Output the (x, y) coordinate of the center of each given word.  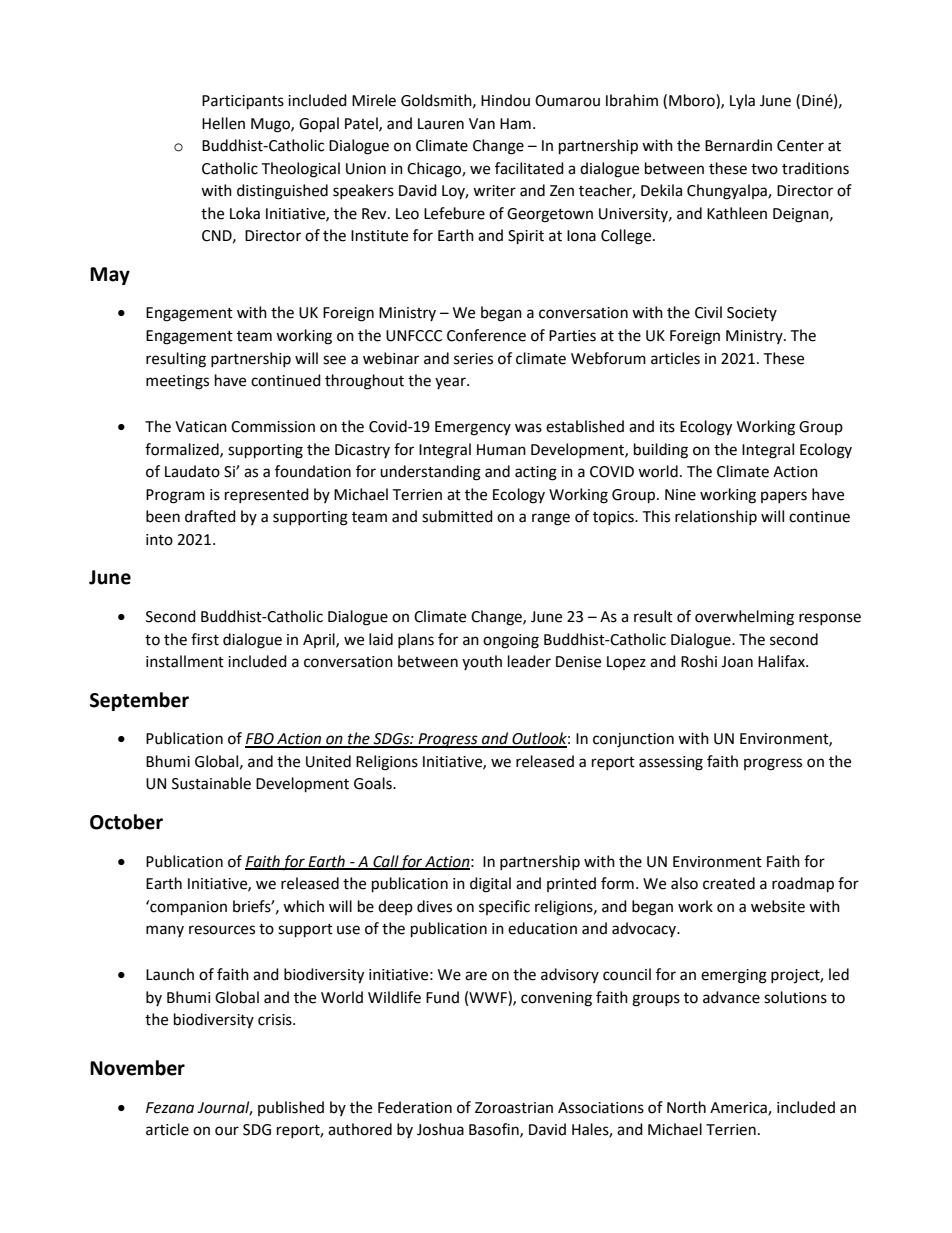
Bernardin (738, 145)
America (739, 1108)
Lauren (441, 124)
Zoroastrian (514, 1108)
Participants (243, 102)
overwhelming (744, 618)
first (205, 639)
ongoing (511, 641)
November (137, 1068)
